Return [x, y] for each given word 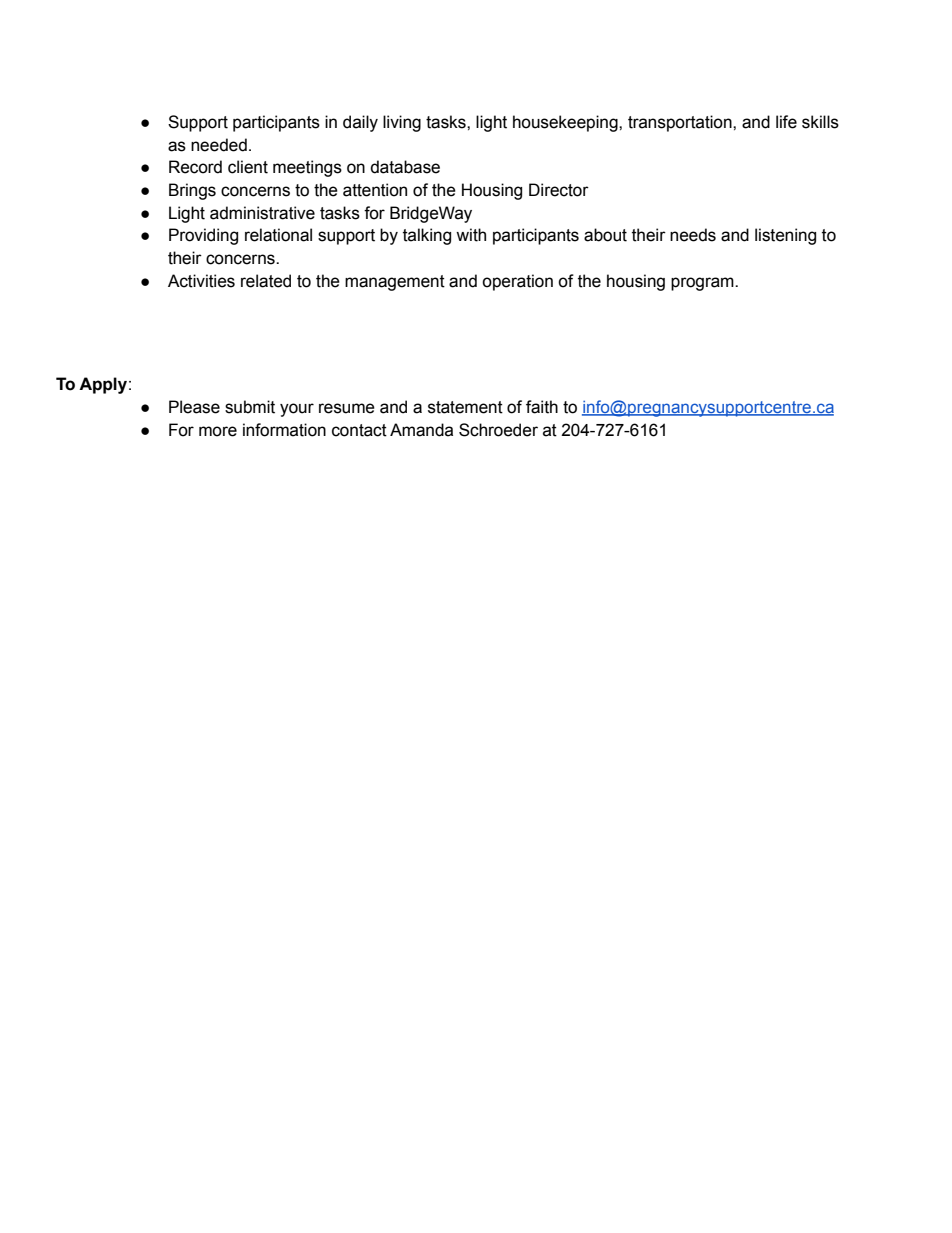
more [218, 431]
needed [219, 145]
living [402, 123]
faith [542, 407]
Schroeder [498, 430]
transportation [681, 123]
